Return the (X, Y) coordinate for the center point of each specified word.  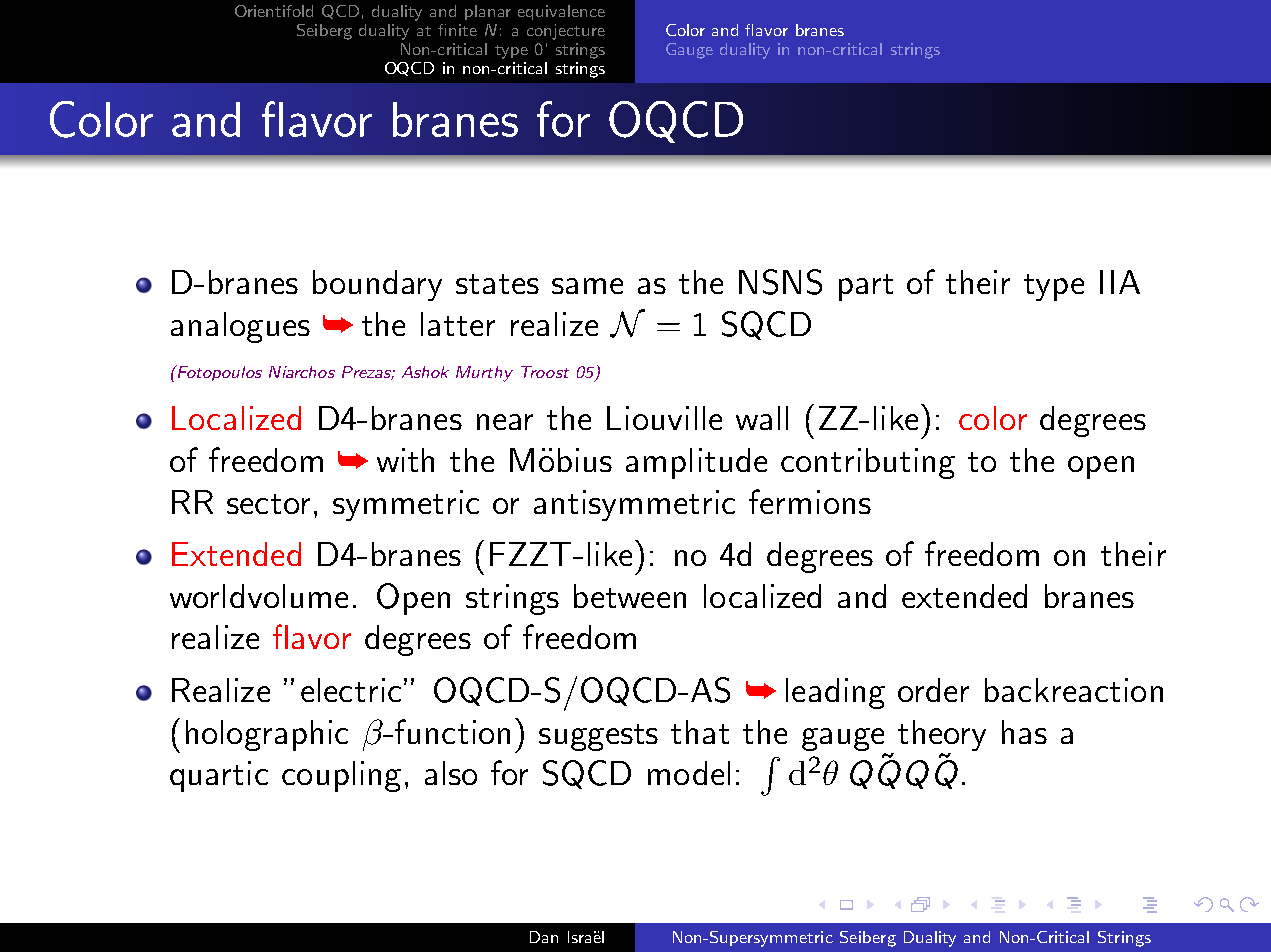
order (933, 690)
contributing (868, 463)
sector (268, 504)
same (587, 286)
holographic (267, 735)
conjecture (566, 32)
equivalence (561, 12)
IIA (1120, 282)
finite (457, 30)
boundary (377, 285)
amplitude (696, 463)
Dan (544, 937)
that (700, 732)
